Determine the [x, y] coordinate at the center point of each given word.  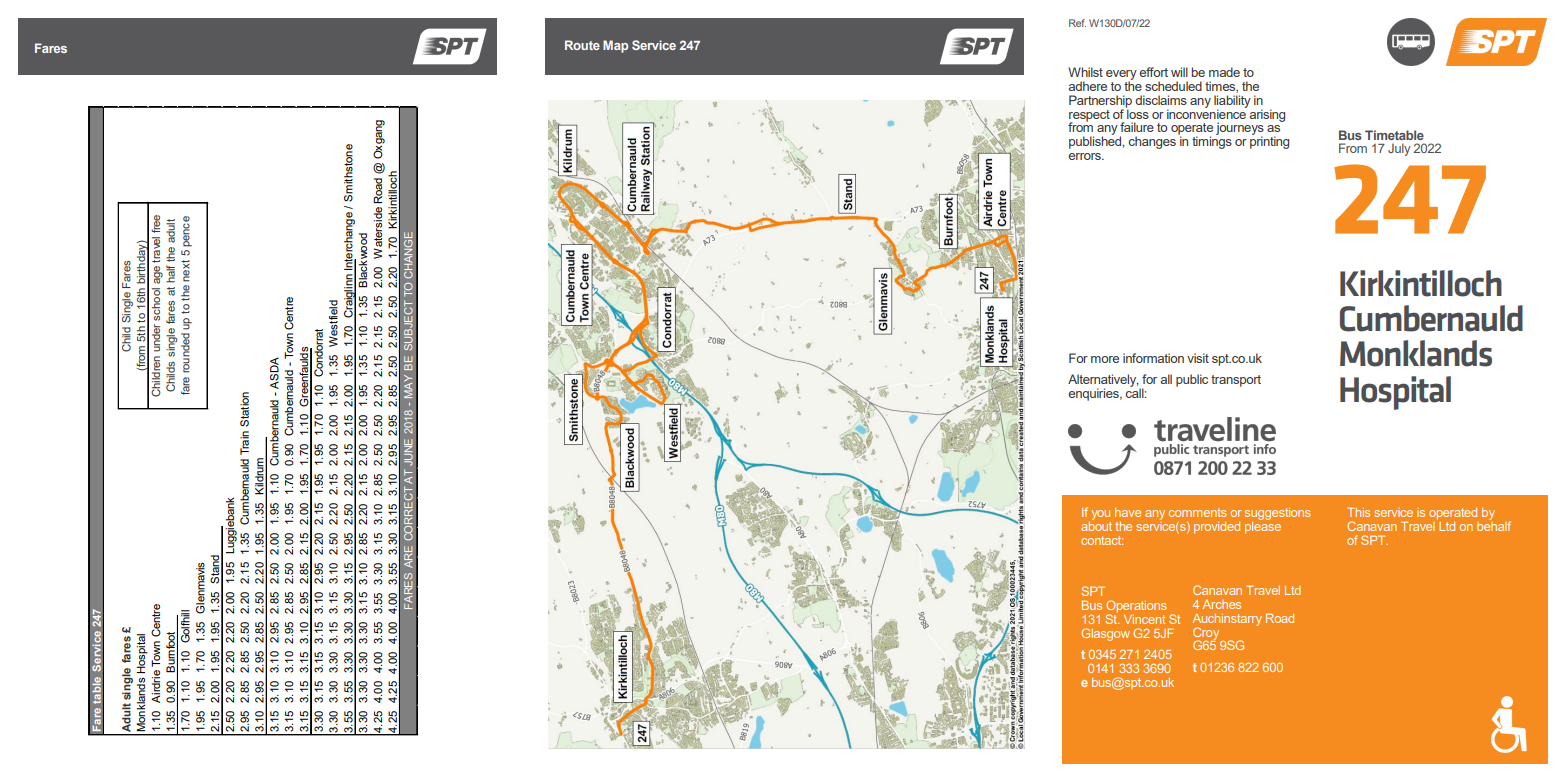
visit [1198, 358]
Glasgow [1105, 634]
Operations [1136, 607]
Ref [1077, 23]
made [1224, 72]
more [1105, 359]
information [1153, 358]
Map [615, 46]
